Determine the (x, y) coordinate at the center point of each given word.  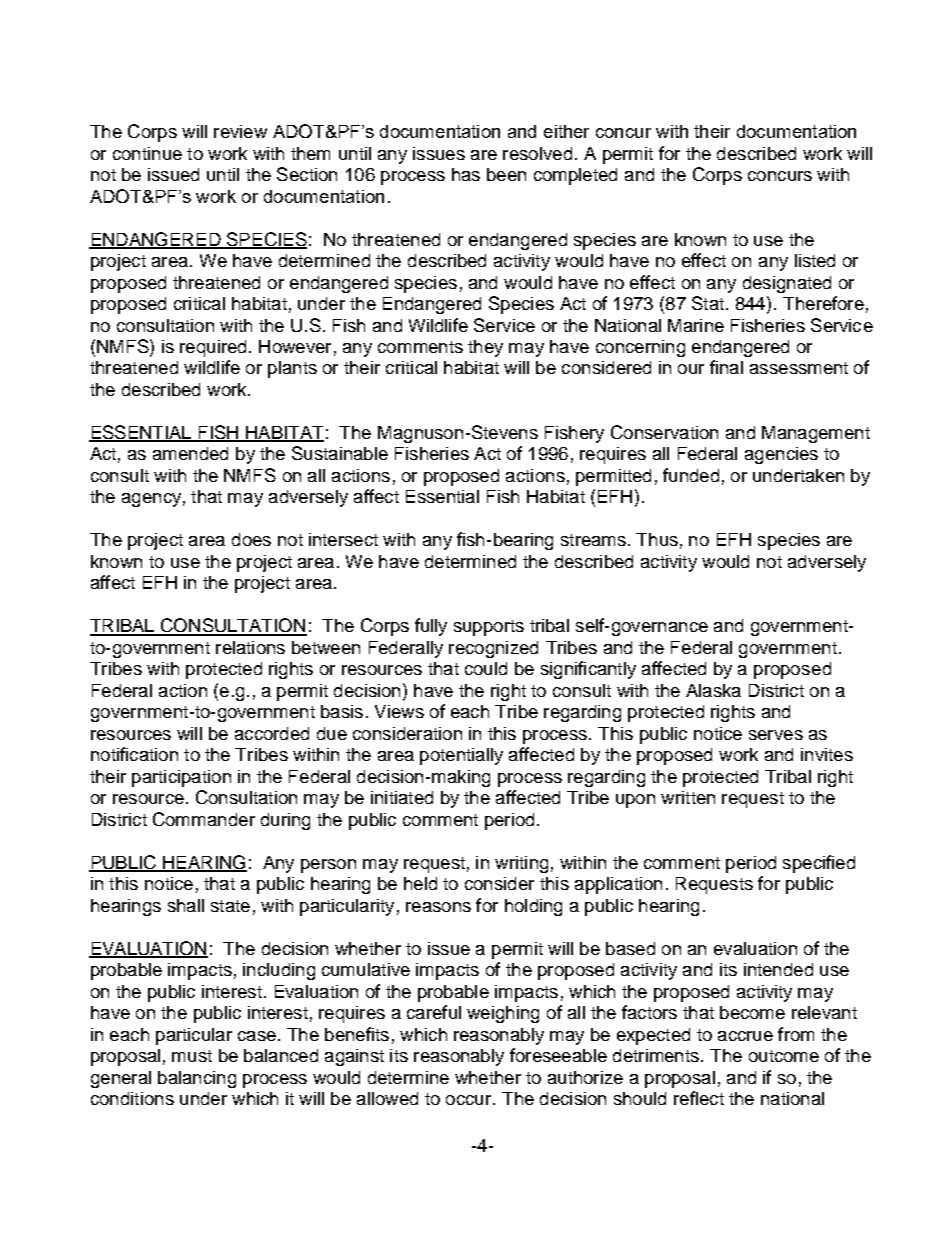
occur (468, 1100)
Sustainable (340, 453)
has (466, 174)
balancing (197, 1079)
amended (190, 453)
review (240, 131)
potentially (461, 756)
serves (776, 735)
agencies (781, 455)
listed (815, 260)
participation (181, 778)
